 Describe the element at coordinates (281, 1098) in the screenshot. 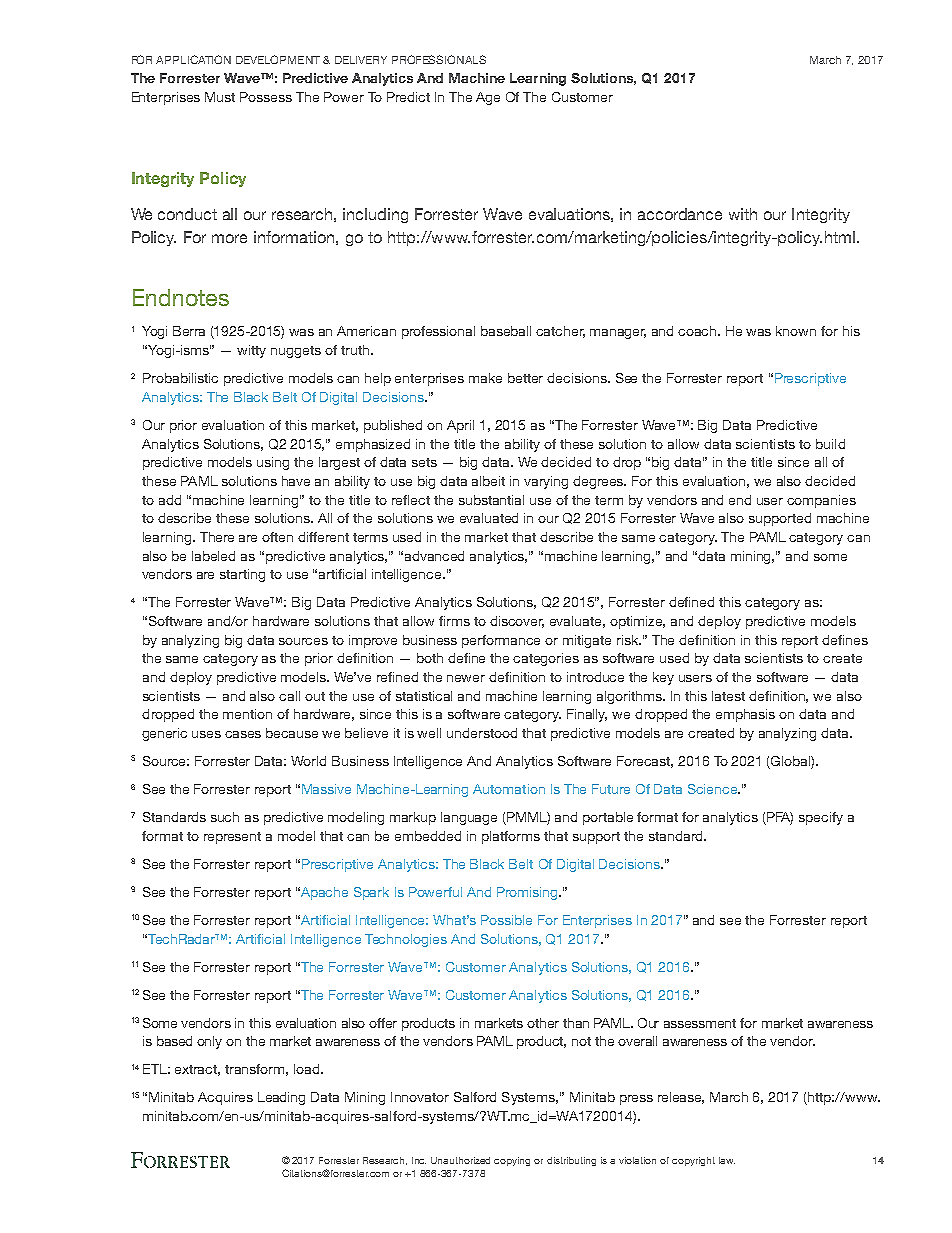

I see `Leading` at that location.
